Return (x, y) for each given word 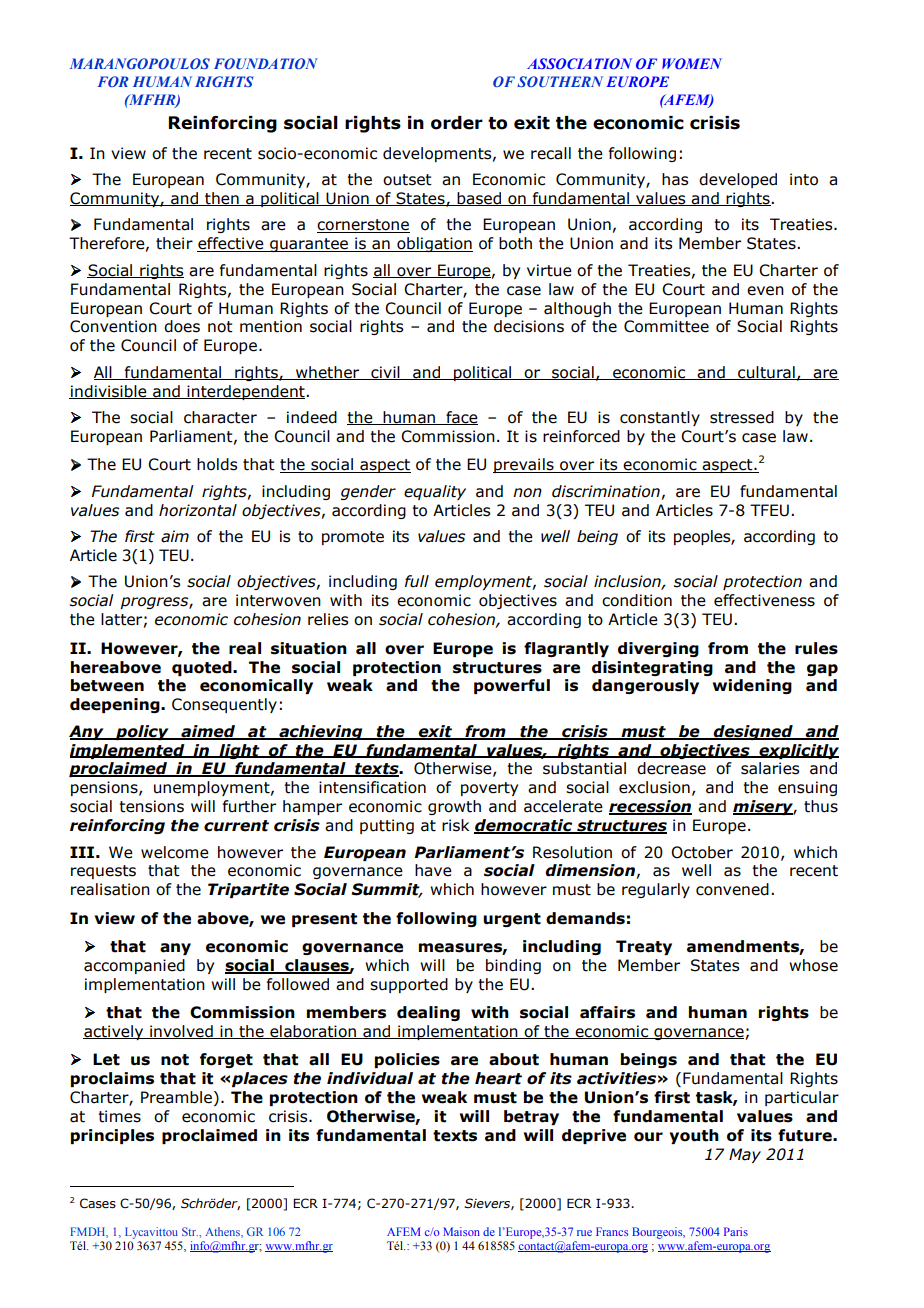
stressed (742, 417)
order (457, 123)
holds (217, 464)
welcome (175, 852)
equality (435, 492)
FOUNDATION (266, 63)
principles (112, 1136)
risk (455, 825)
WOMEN (692, 63)
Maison (461, 1231)
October (702, 852)
